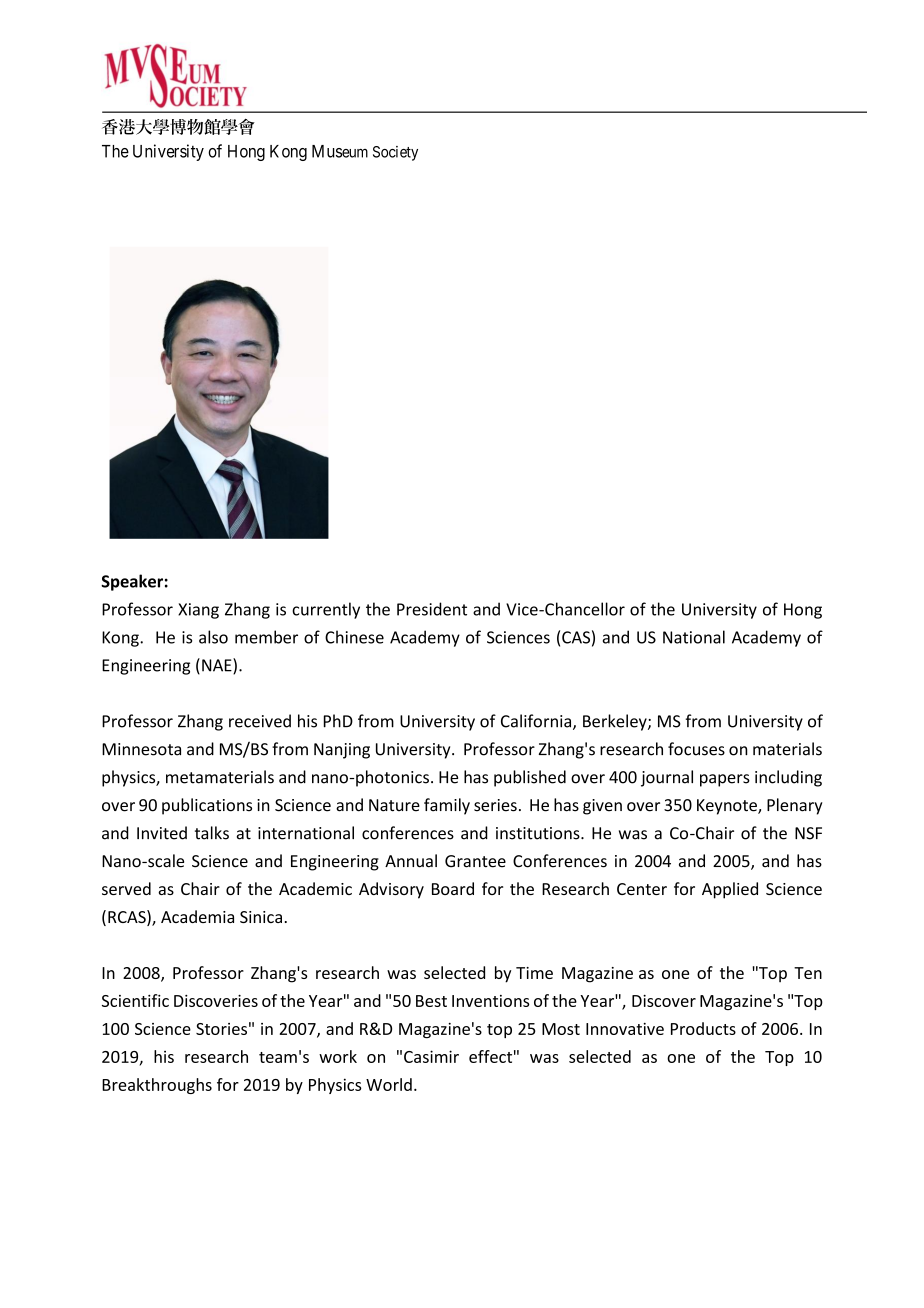 This image has height=1308, width=924. I want to click on Speaker, so click(132, 582).
